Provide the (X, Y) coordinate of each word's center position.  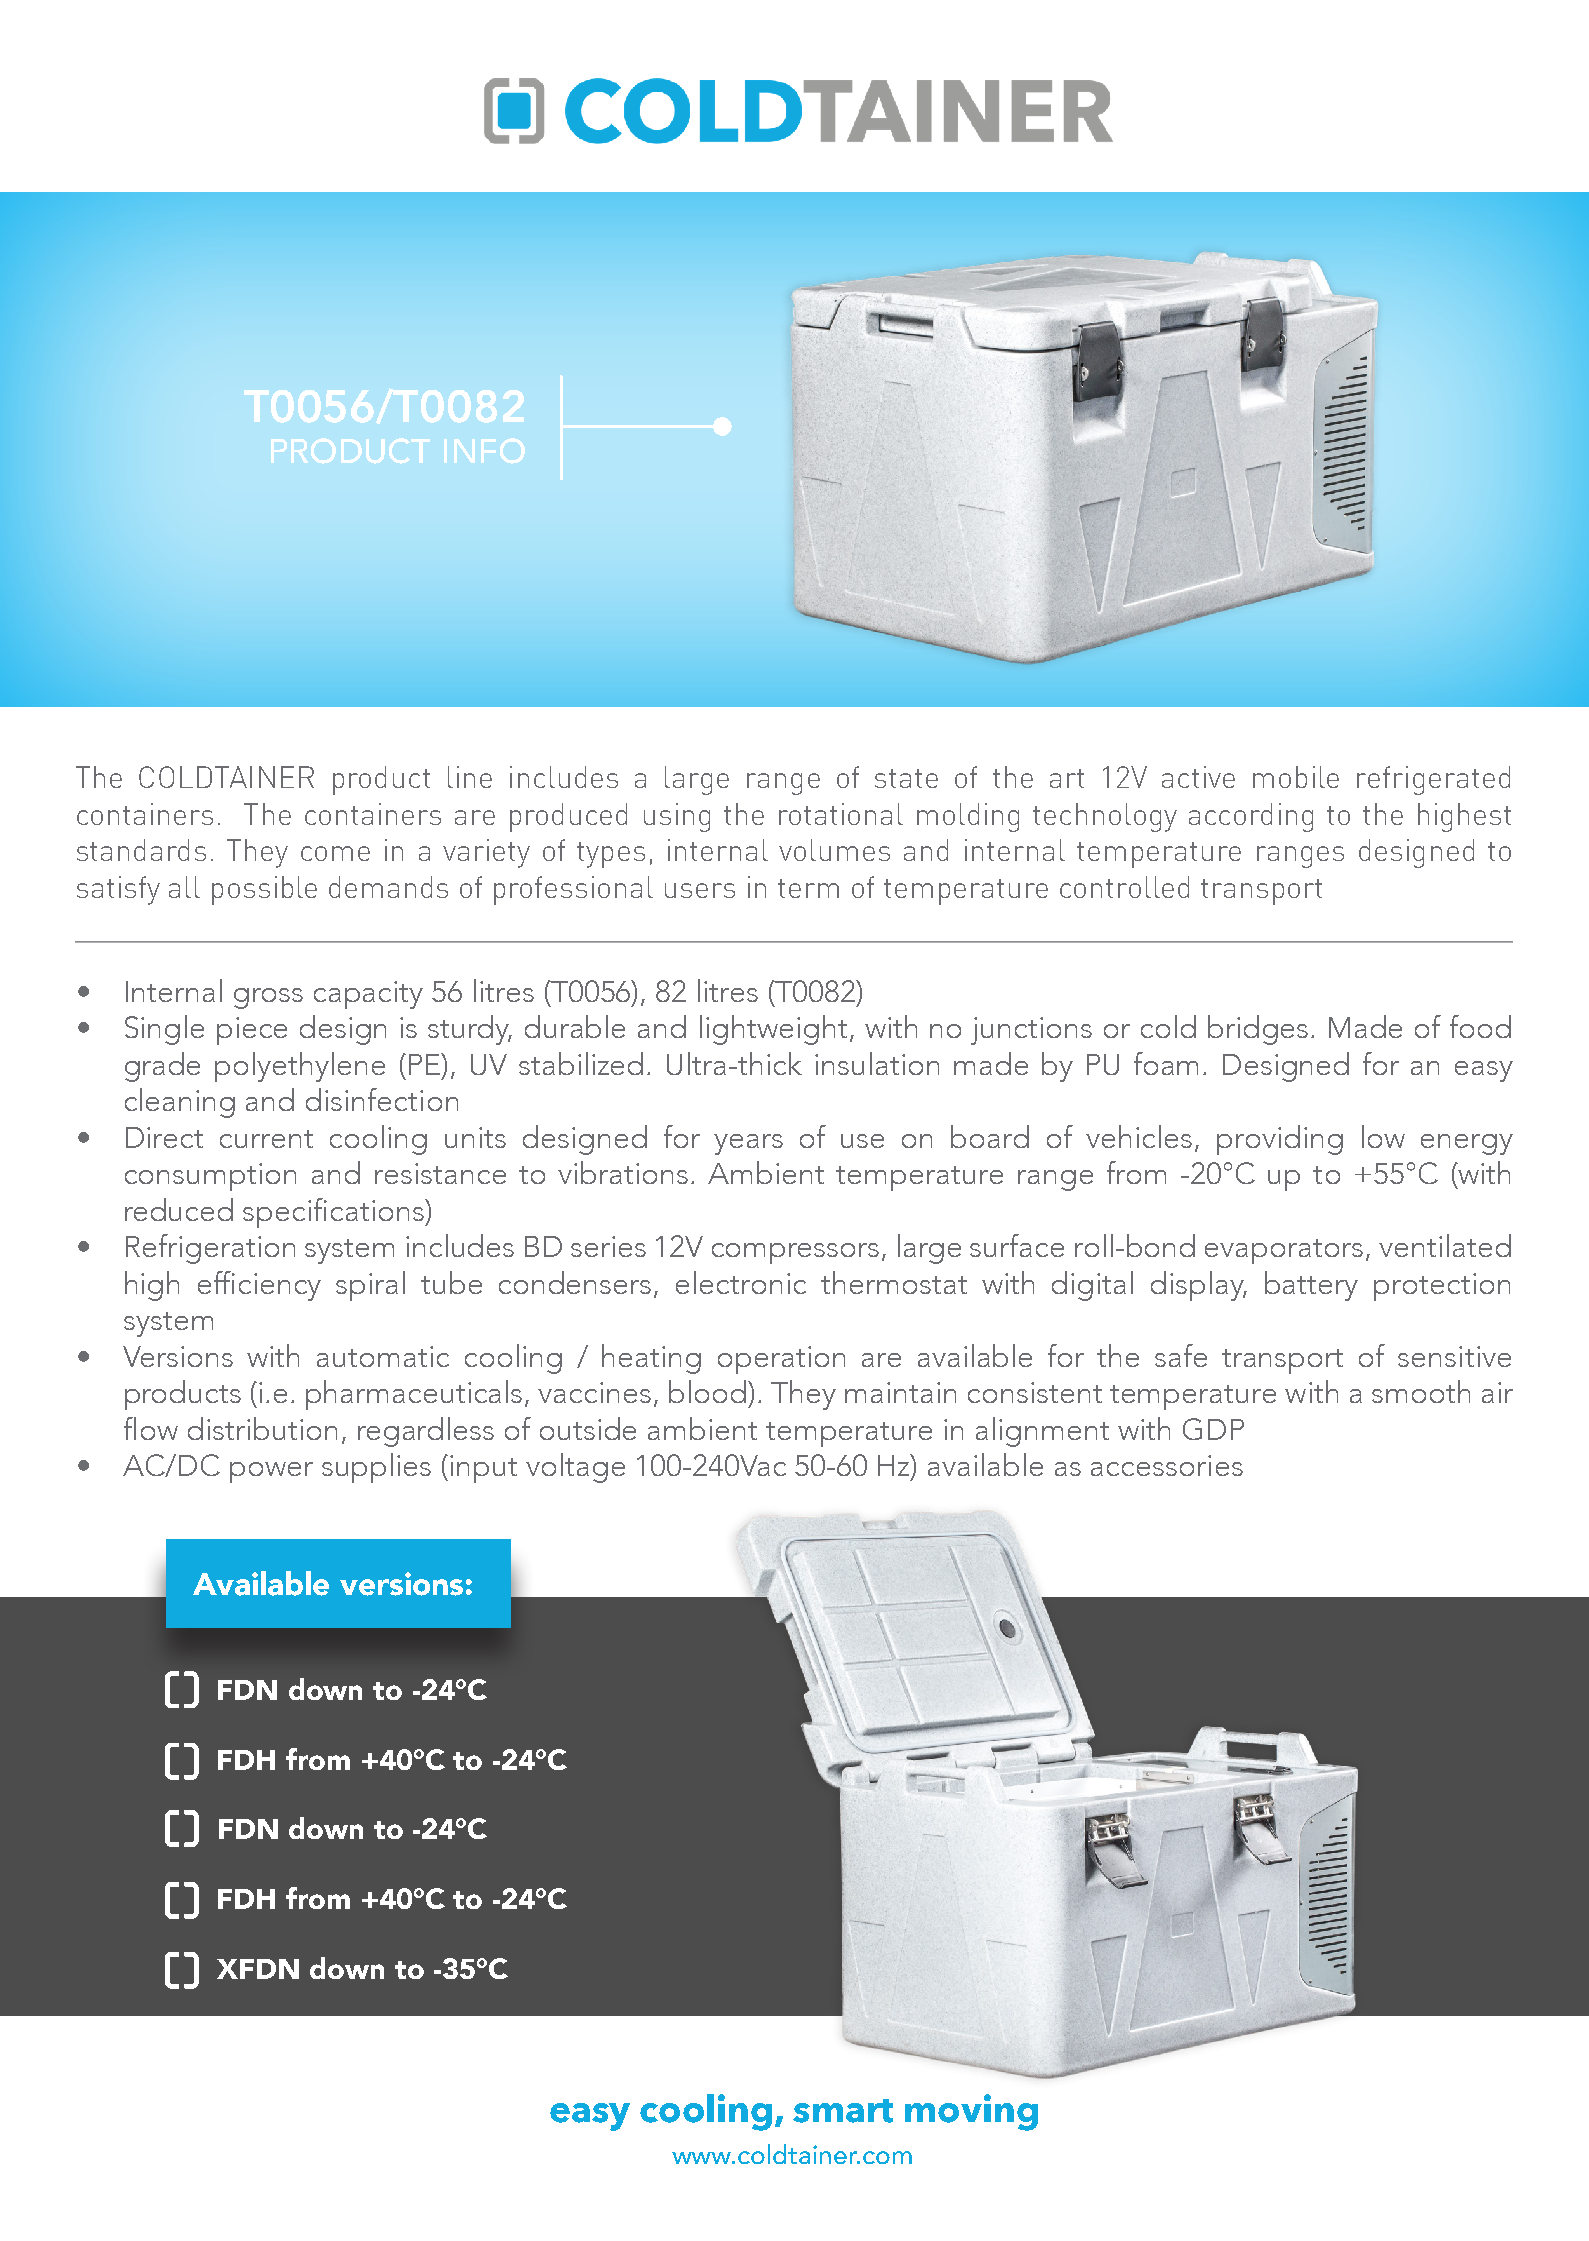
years (748, 1144)
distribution (262, 1428)
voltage (575, 1468)
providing (1280, 1140)
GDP (1213, 1429)
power (271, 1472)
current (266, 1139)
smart (843, 2111)
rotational (841, 814)
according (1251, 817)
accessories (1167, 1465)
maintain (900, 1392)
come (335, 853)
